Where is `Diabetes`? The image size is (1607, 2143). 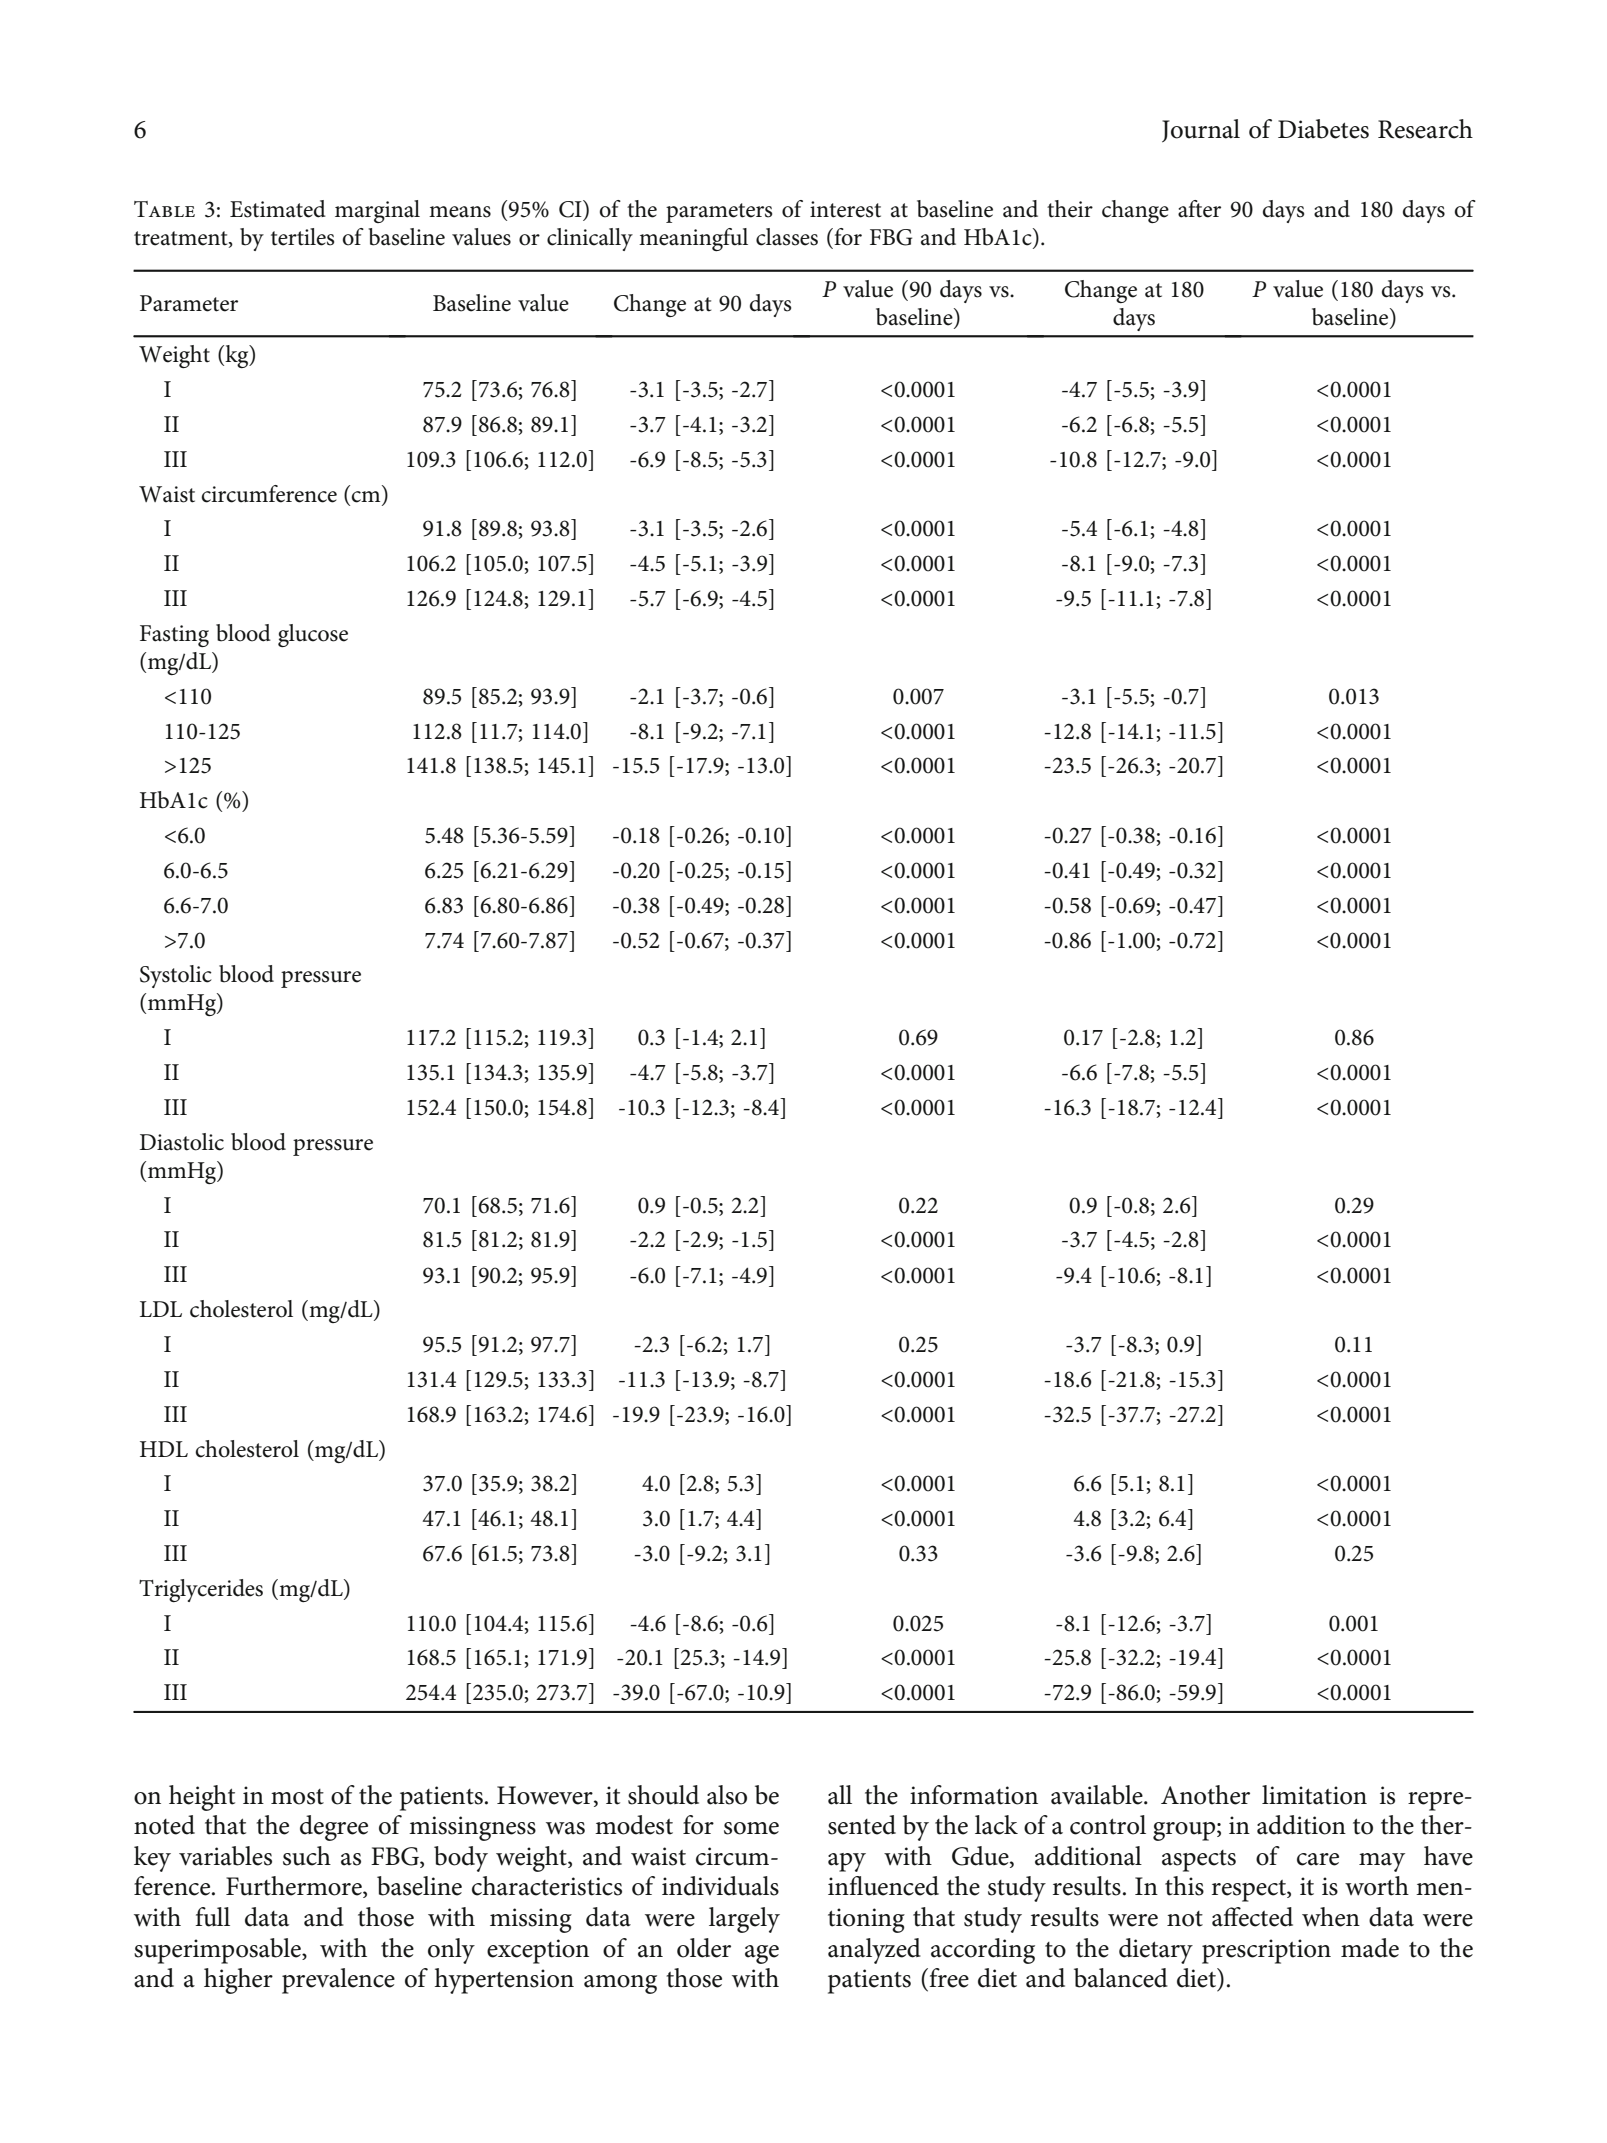
Diabetes is located at coordinates (1323, 129).
